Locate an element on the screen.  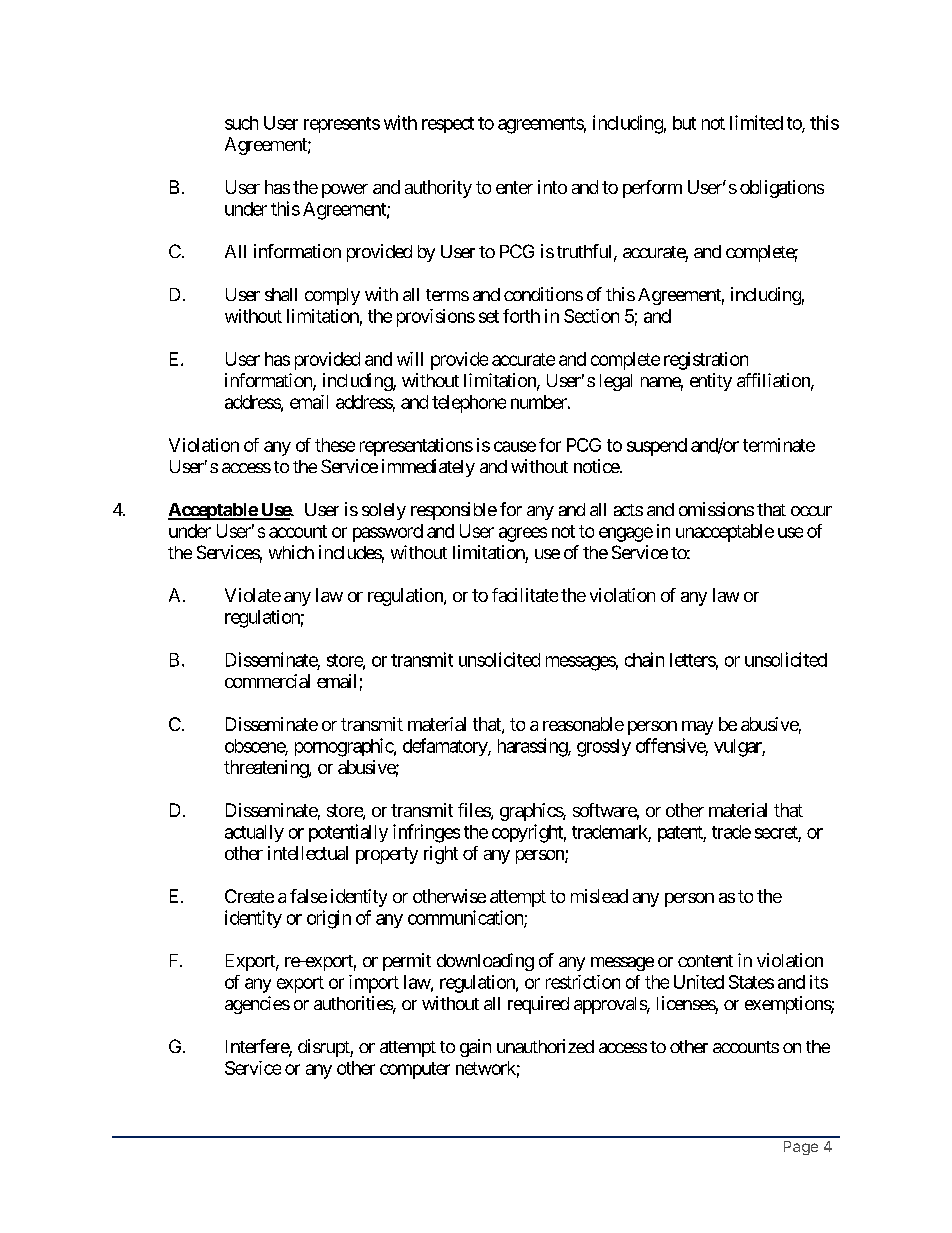
content is located at coordinates (705, 961).
